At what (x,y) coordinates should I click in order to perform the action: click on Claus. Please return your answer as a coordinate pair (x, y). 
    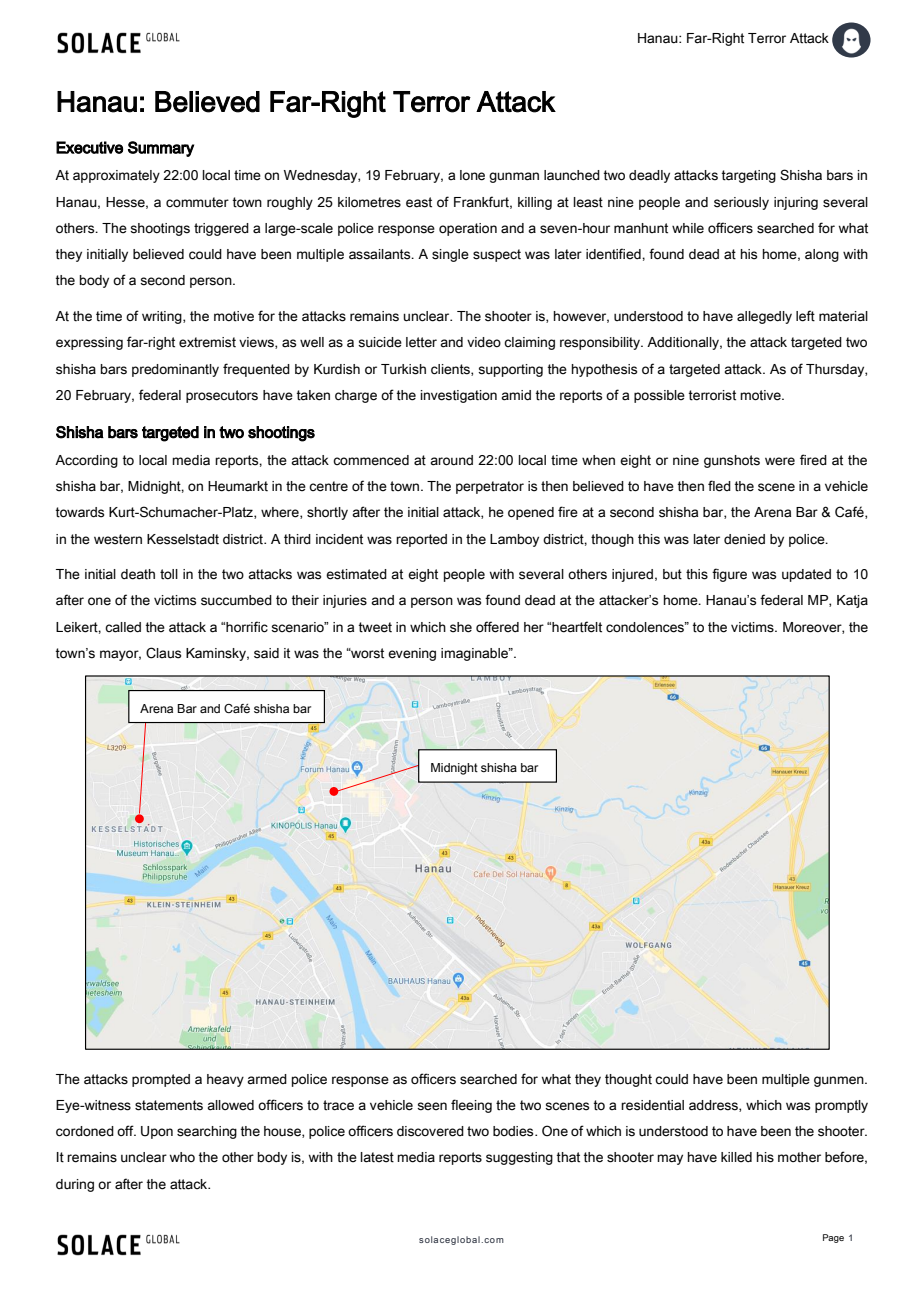
    Looking at the image, I should click on (163, 653).
